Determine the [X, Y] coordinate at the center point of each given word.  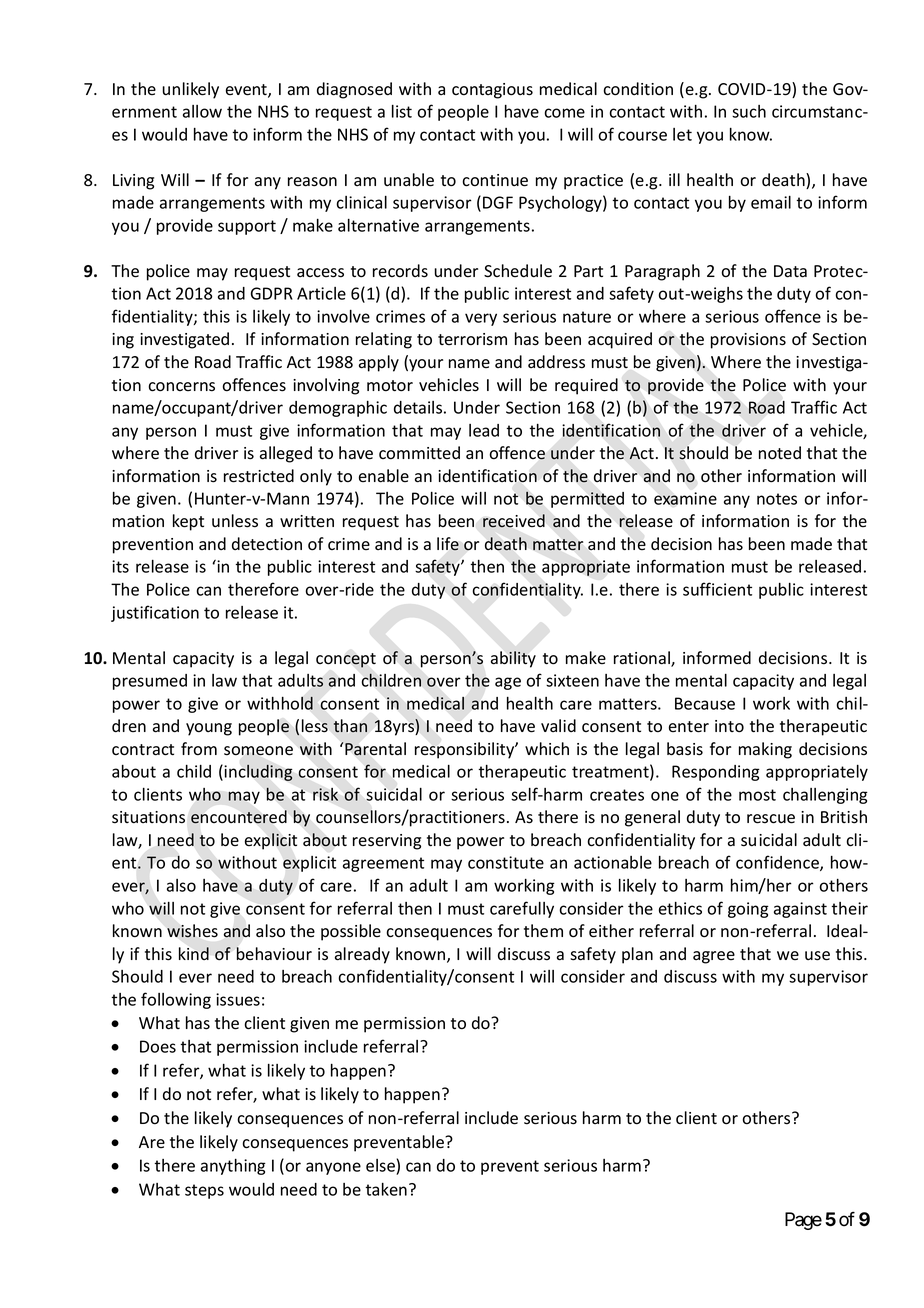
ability [513, 659]
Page [803, 1221]
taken [386, 1189]
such [749, 111]
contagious [492, 91]
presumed [150, 682]
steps [204, 1191]
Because [705, 703]
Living [133, 182]
